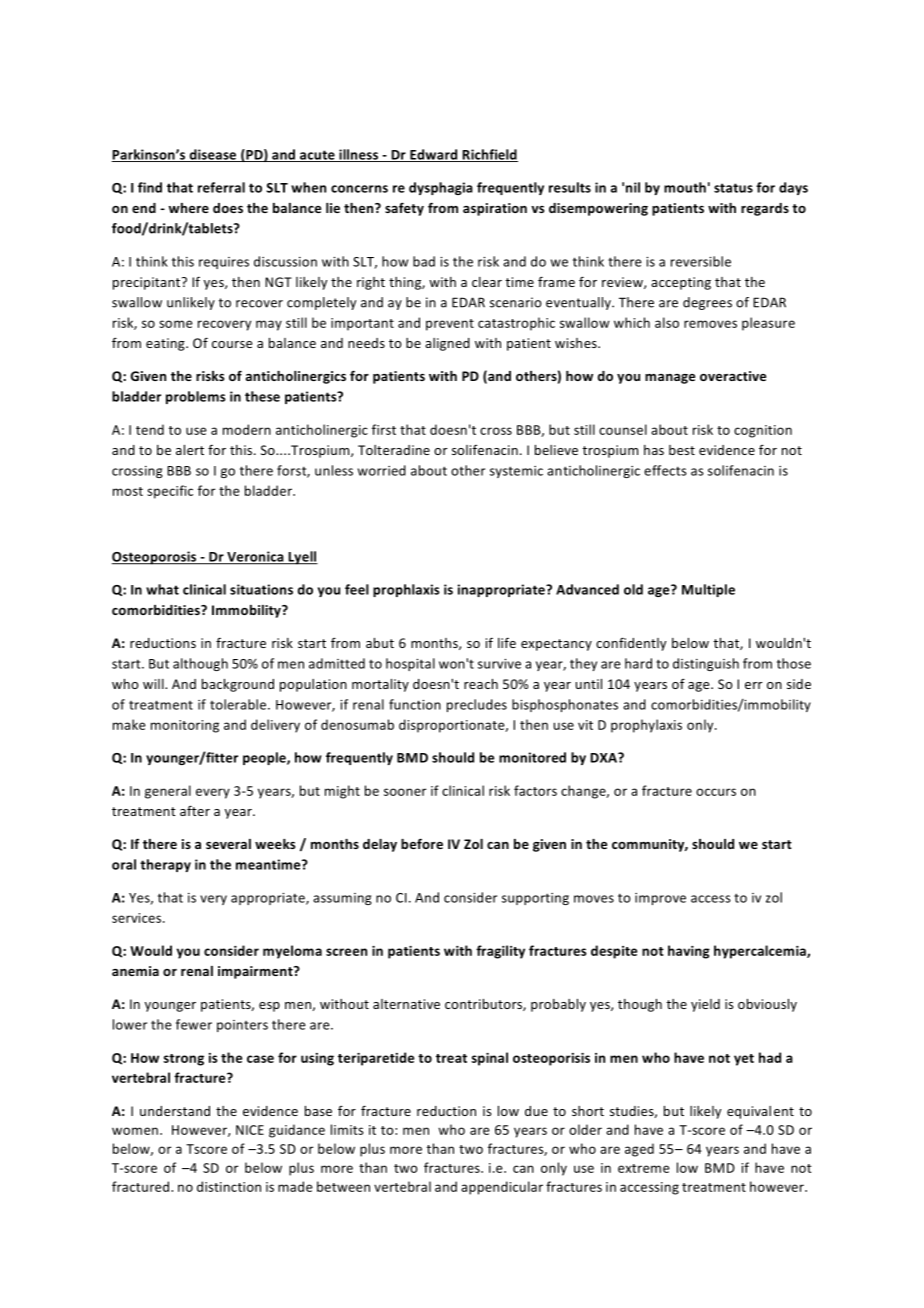 The height and width of the screenshot is (1308, 924). I want to click on extreme, so click(644, 1168).
